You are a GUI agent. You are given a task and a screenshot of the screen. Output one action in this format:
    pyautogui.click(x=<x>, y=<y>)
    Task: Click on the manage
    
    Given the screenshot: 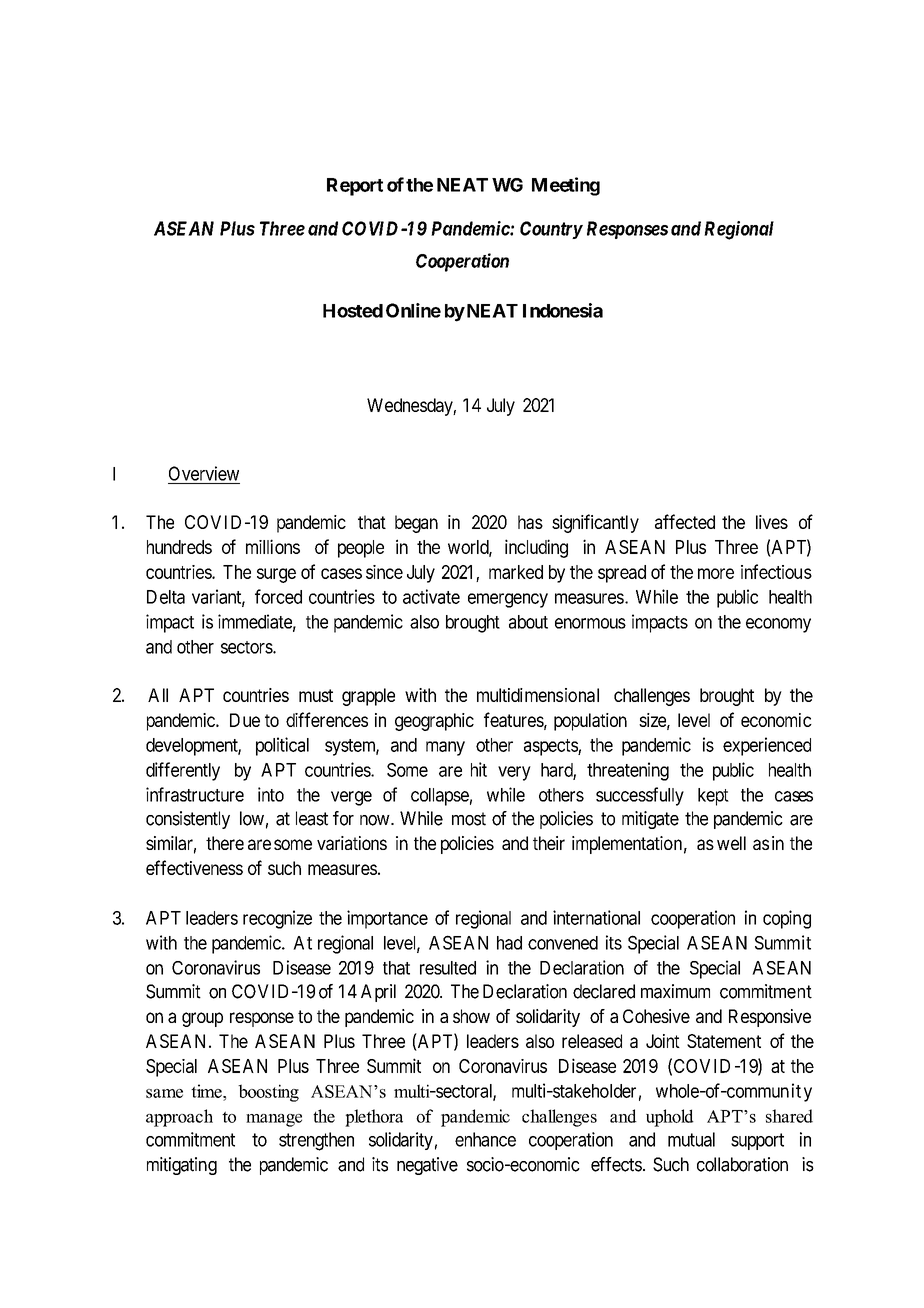 What is the action you would take?
    pyautogui.click(x=274, y=1120)
